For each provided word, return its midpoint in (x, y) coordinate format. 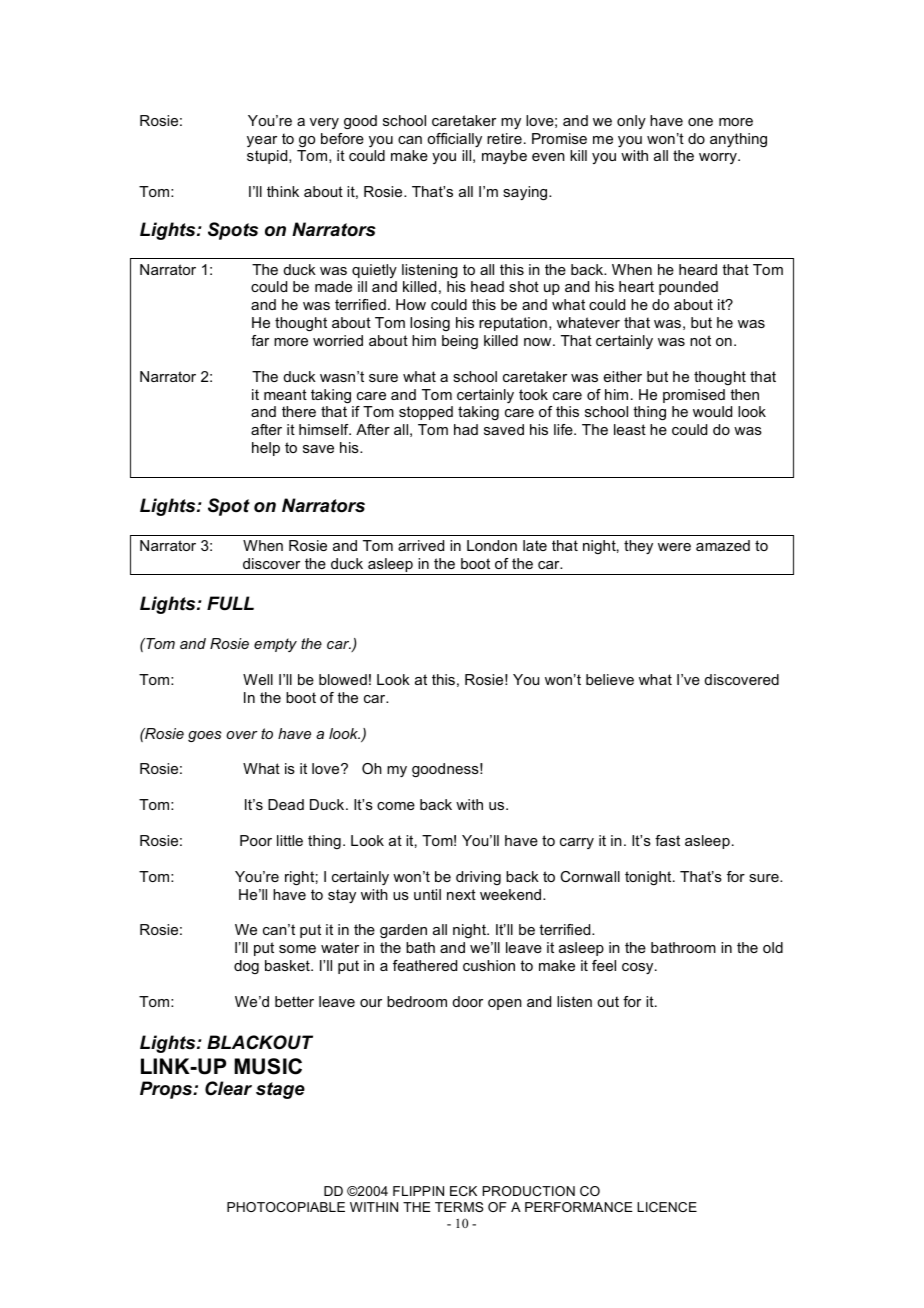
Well (258, 679)
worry (719, 158)
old (773, 947)
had (466, 429)
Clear (228, 1088)
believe (610, 679)
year (262, 141)
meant (285, 394)
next (461, 894)
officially (454, 140)
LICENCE (667, 1207)
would (712, 411)
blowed (343, 679)
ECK (463, 1191)
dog (246, 967)
